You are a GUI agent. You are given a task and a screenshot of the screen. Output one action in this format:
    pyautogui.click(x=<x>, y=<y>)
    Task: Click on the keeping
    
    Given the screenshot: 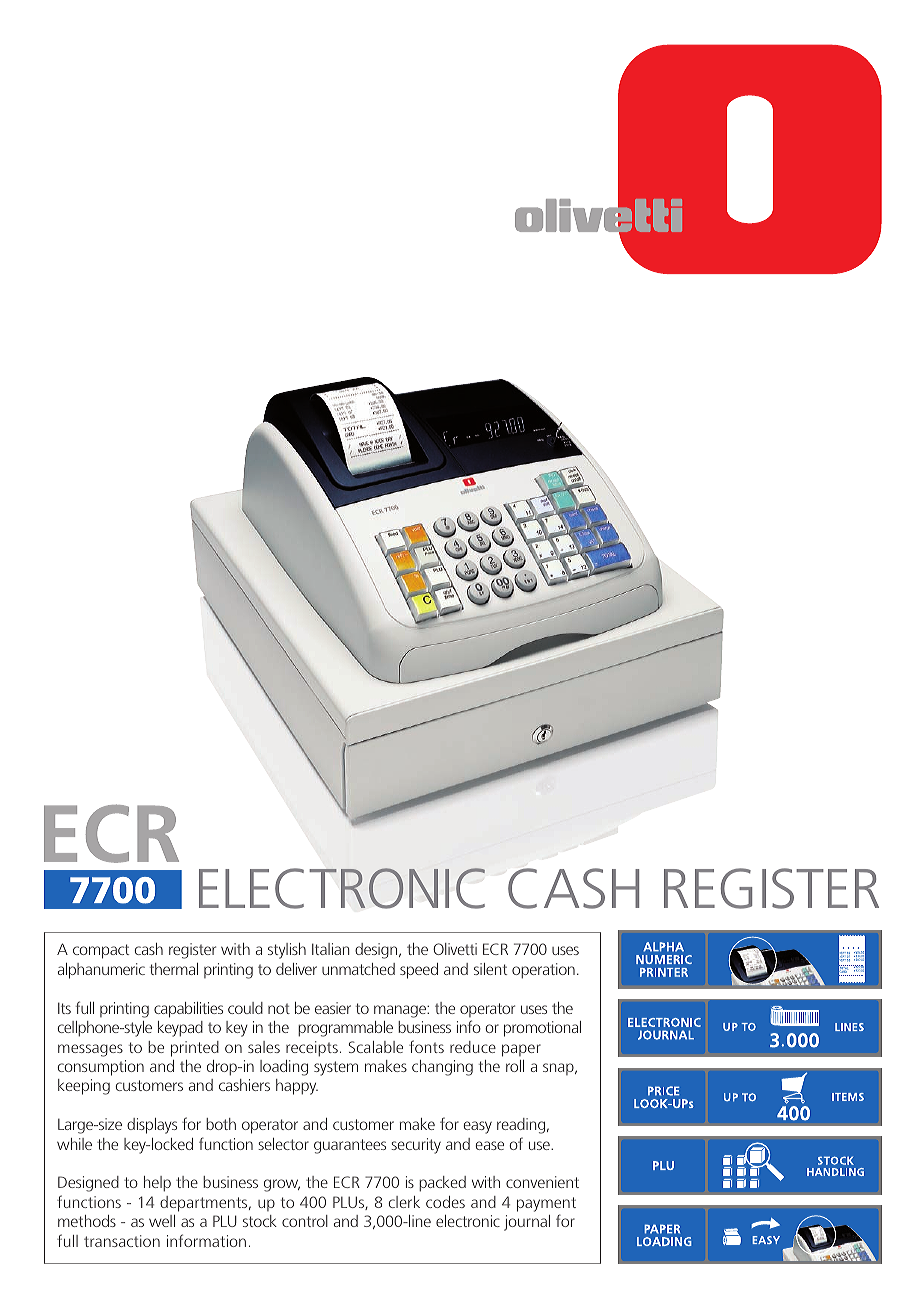 What is the action you would take?
    pyautogui.click(x=84, y=1087)
